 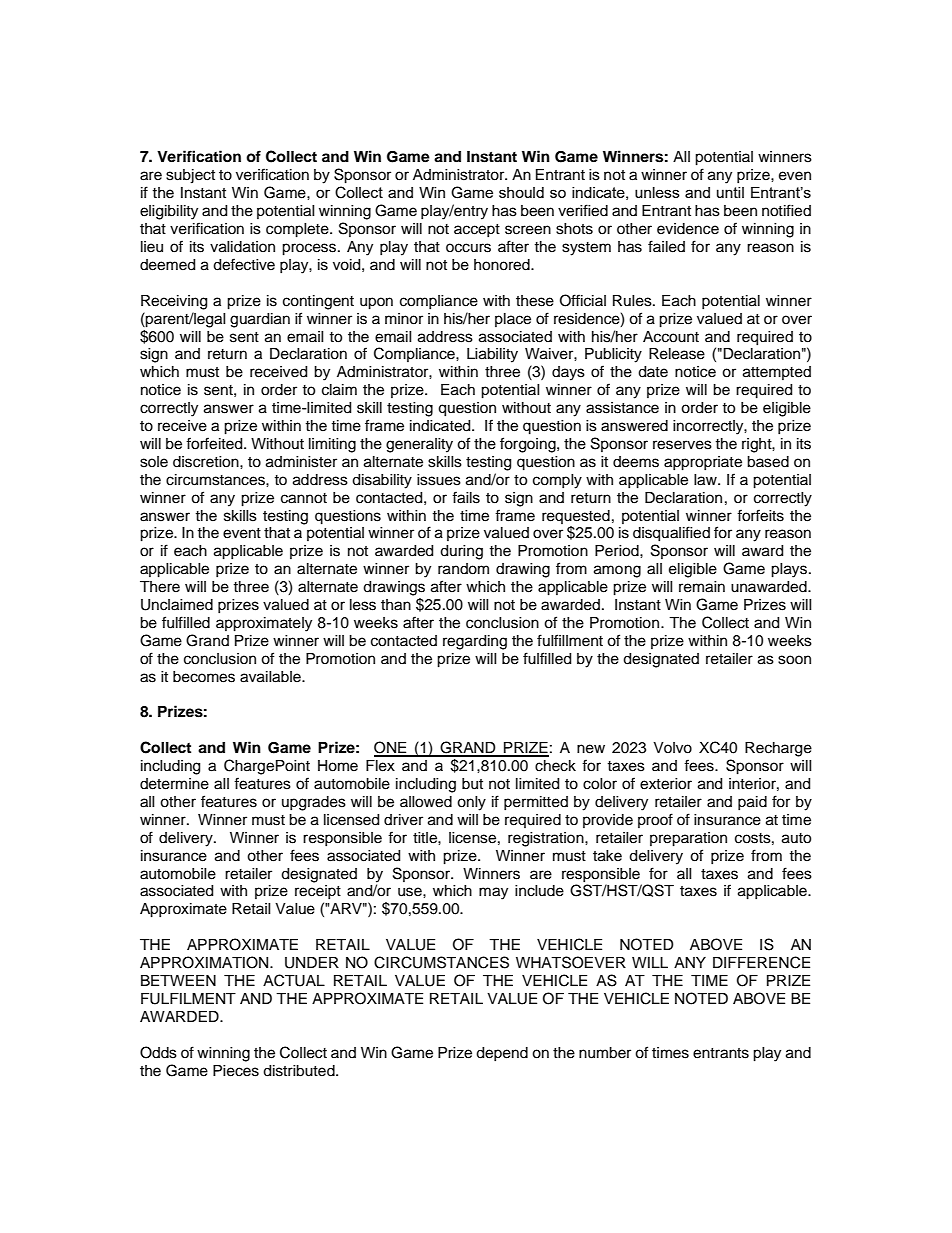 I want to click on remain, so click(x=702, y=587).
